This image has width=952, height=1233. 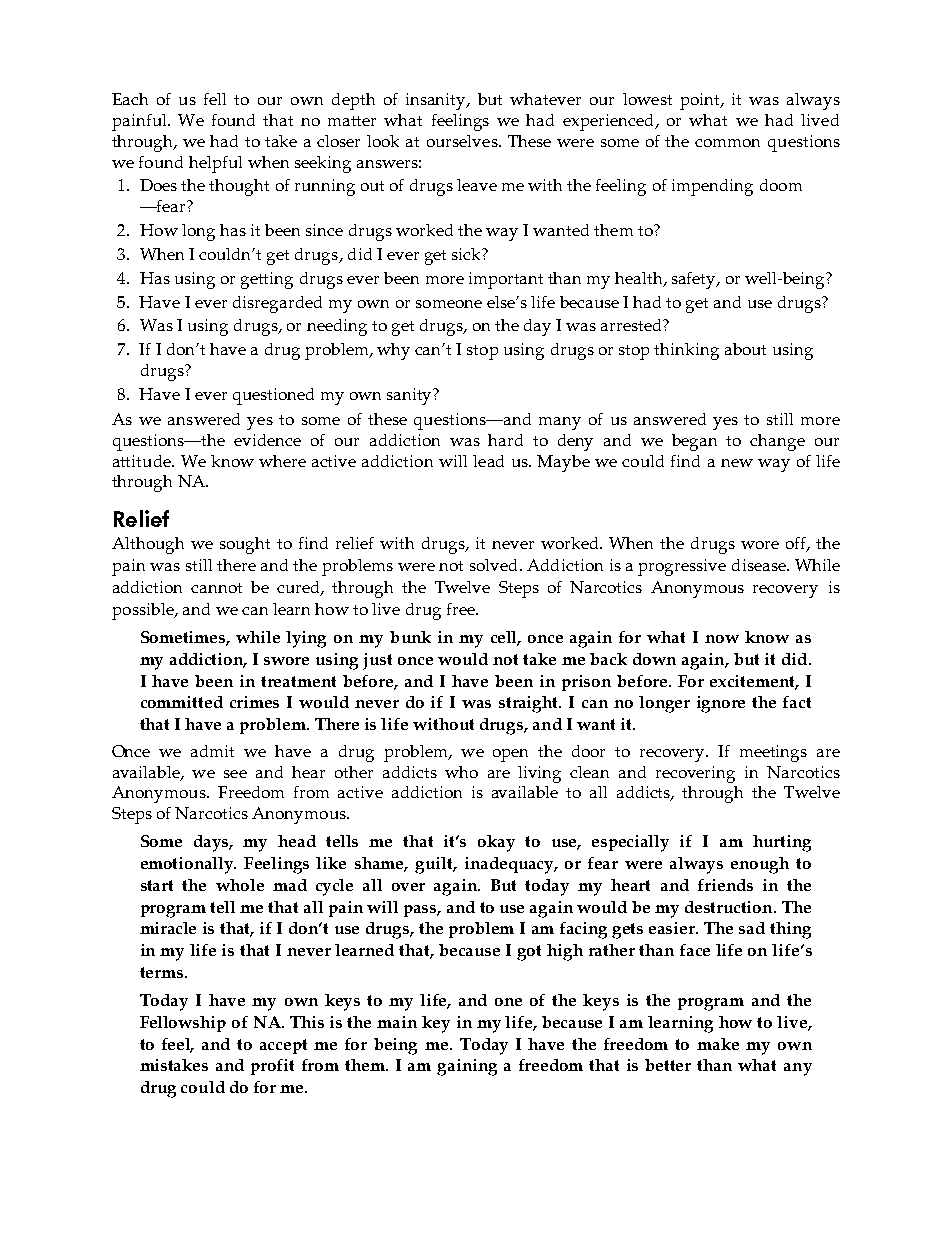 What do you see at coordinates (718, 1044) in the image?
I see `make` at bounding box center [718, 1044].
